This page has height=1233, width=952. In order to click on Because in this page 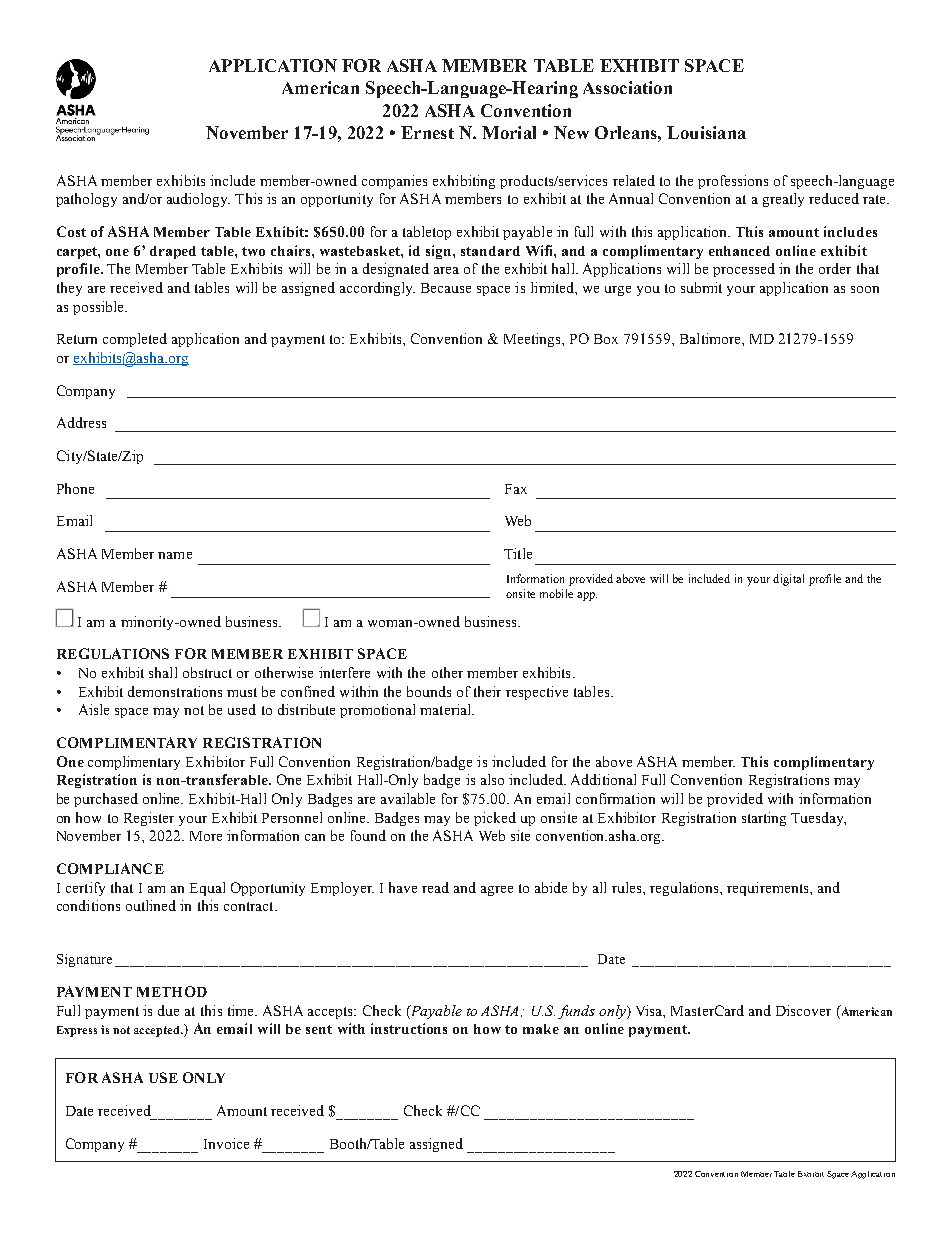, I will do `click(446, 288)`.
